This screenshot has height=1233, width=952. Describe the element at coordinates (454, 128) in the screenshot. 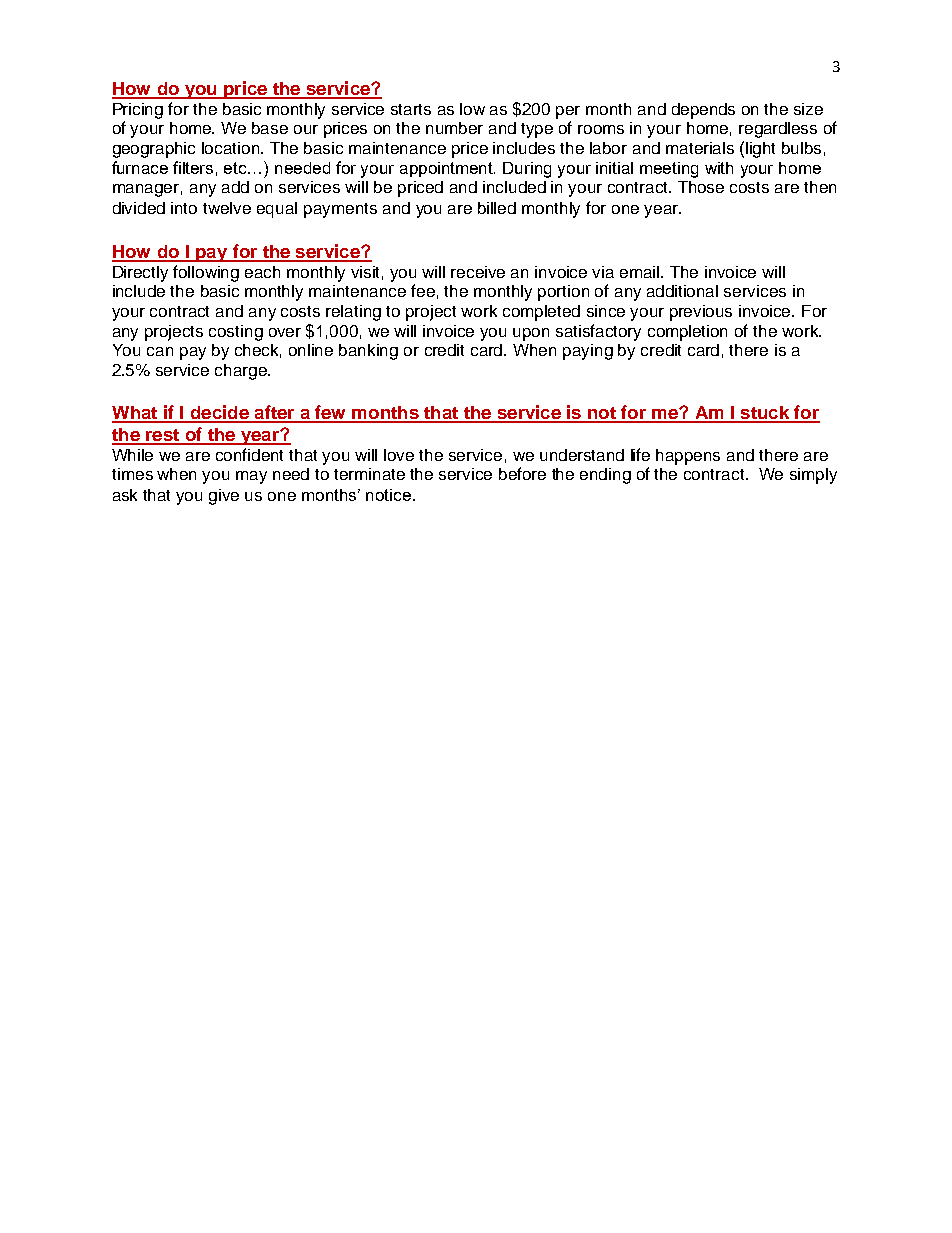

I see `number` at that location.
